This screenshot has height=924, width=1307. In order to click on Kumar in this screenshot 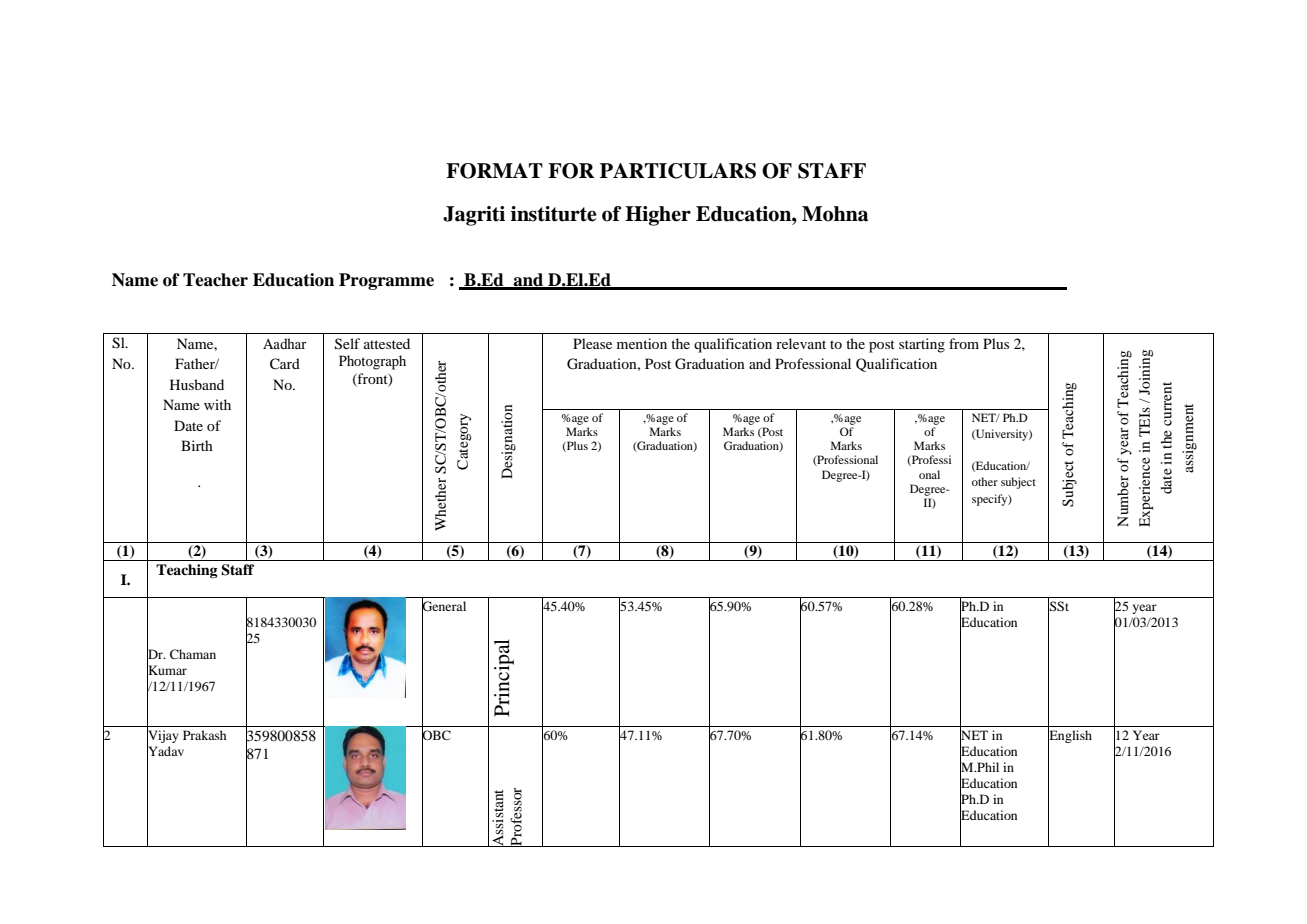, I will do `click(167, 670)`.
